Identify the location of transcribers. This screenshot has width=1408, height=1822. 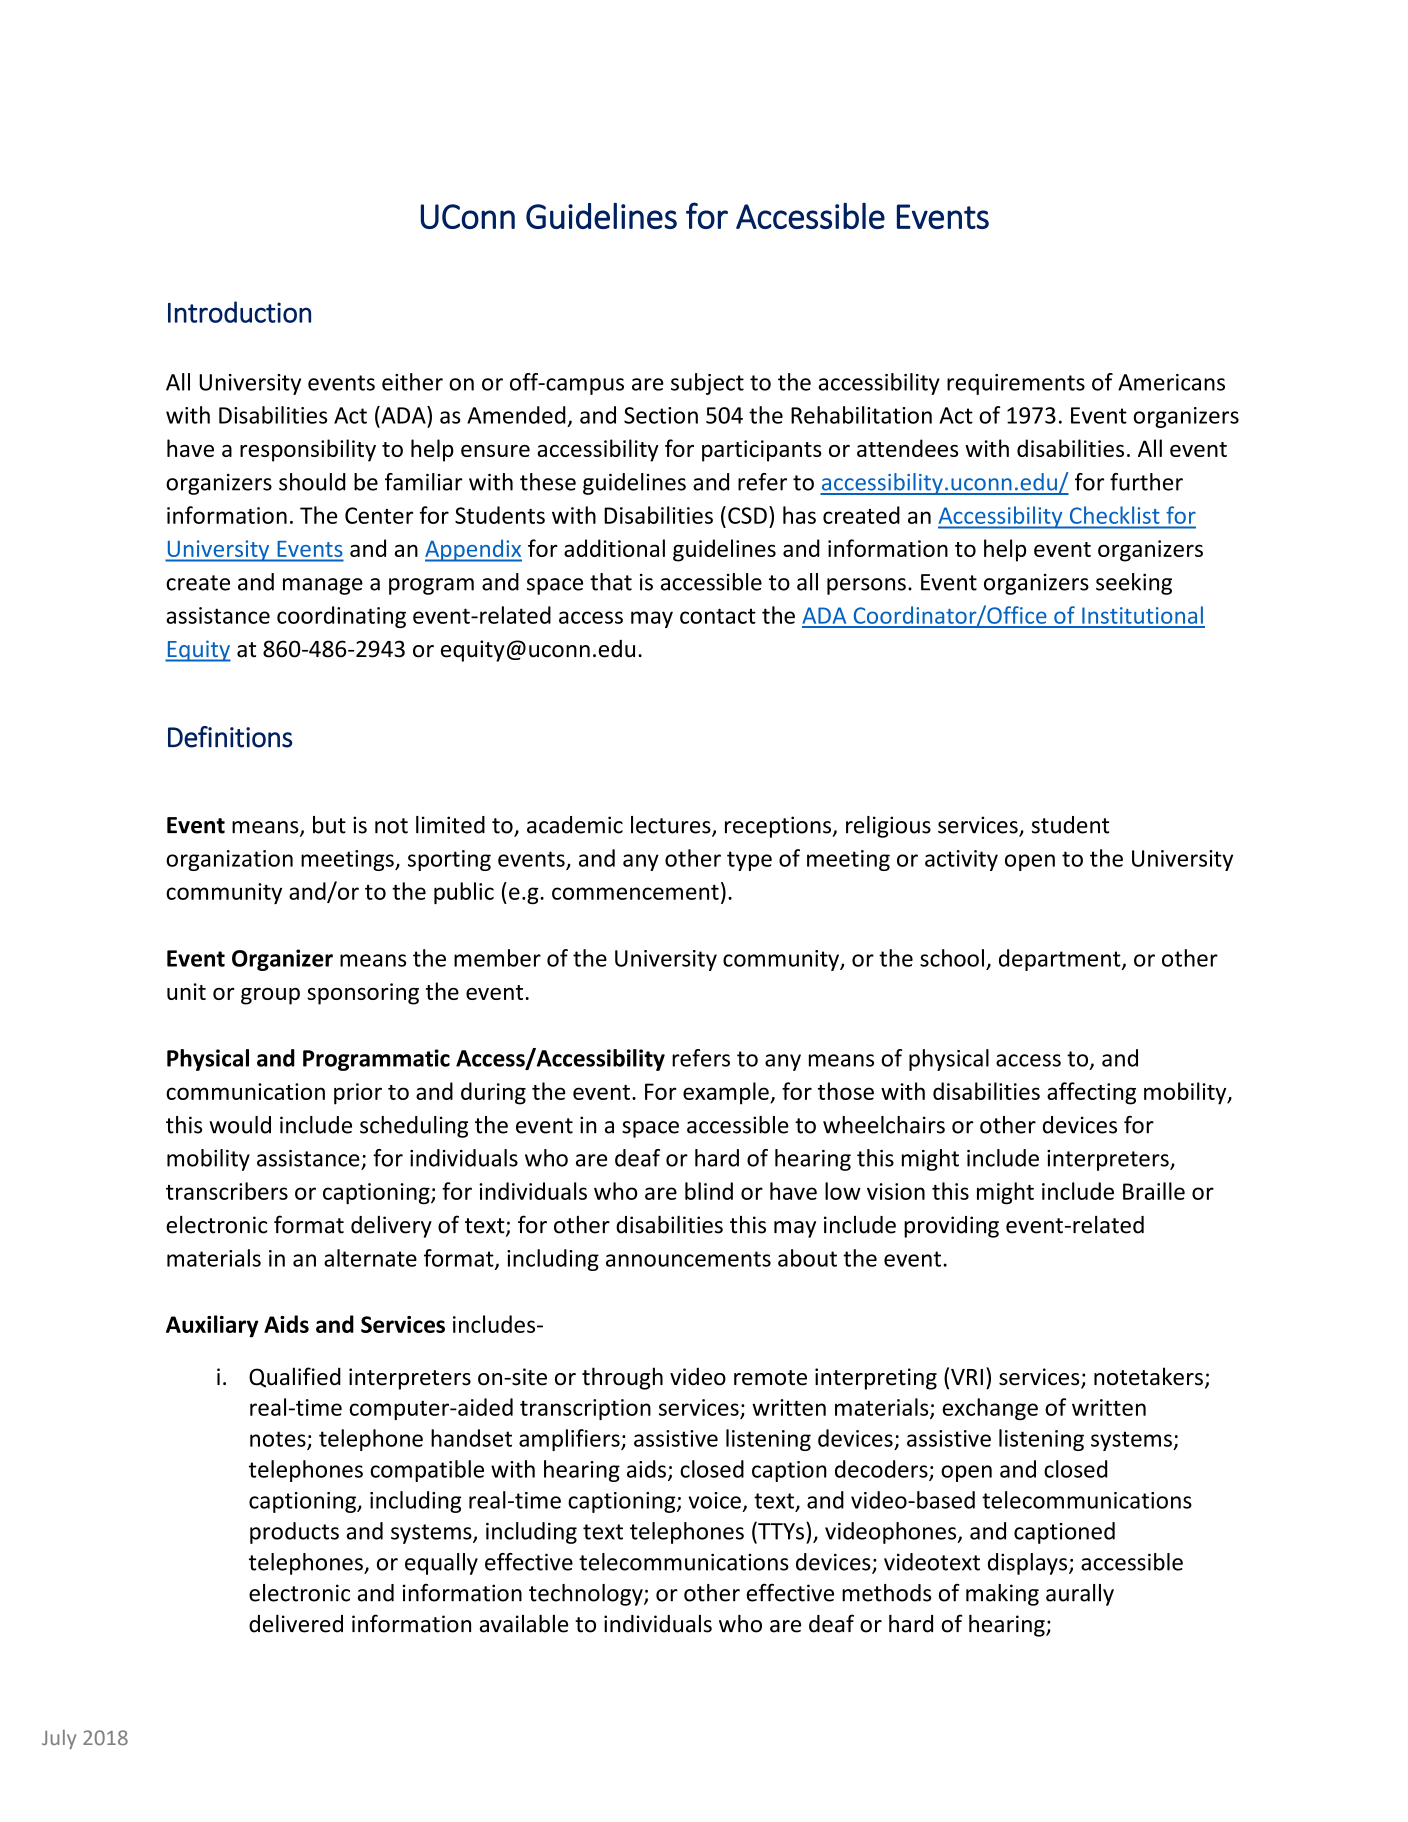
(227, 1191).
